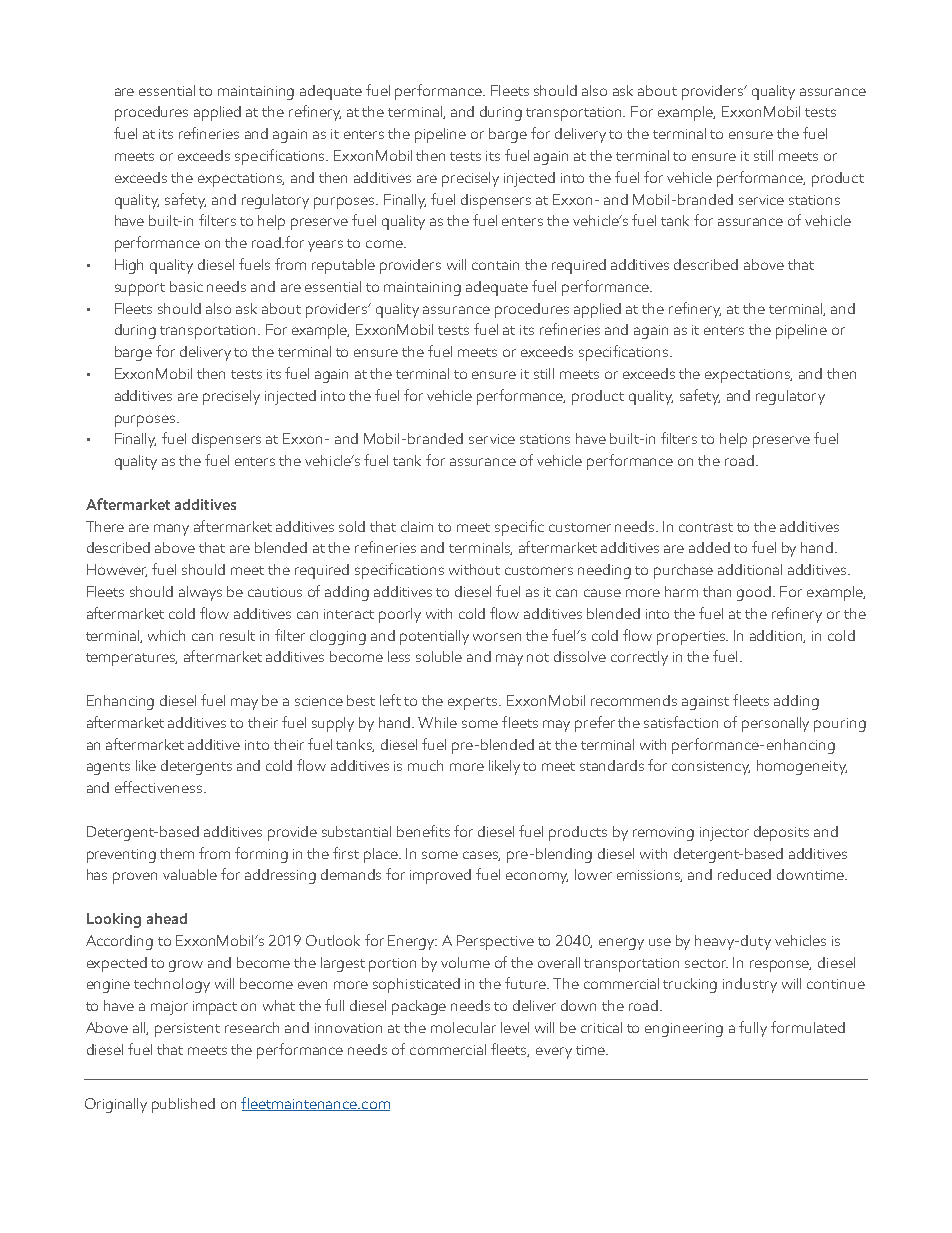 This screenshot has width=952, height=1233. I want to click on published, so click(183, 1105).
